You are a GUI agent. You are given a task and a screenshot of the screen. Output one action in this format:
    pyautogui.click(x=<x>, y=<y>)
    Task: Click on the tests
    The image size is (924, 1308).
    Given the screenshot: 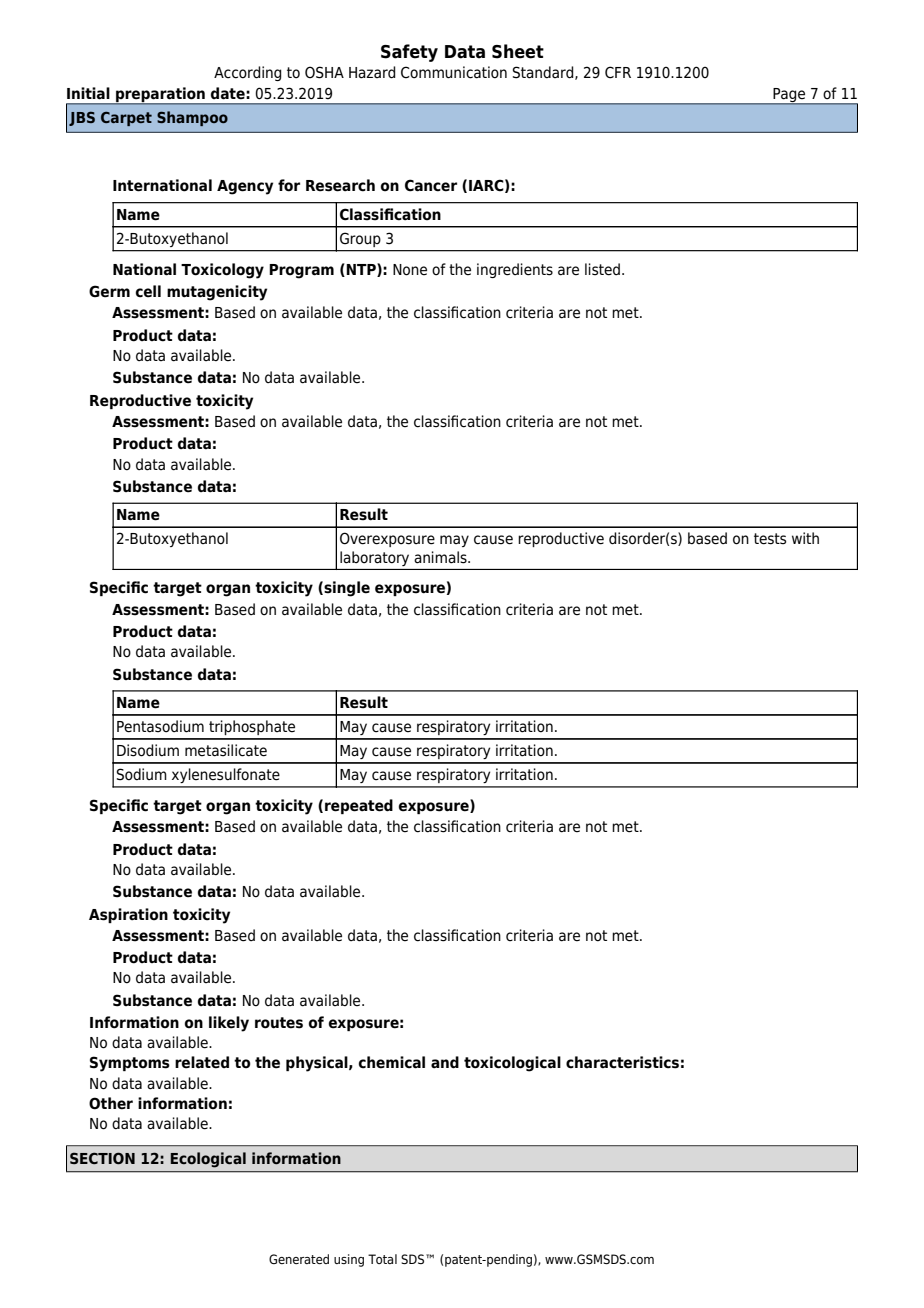 What is the action you would take?
    pyautogui.click(x=770, y=539)
